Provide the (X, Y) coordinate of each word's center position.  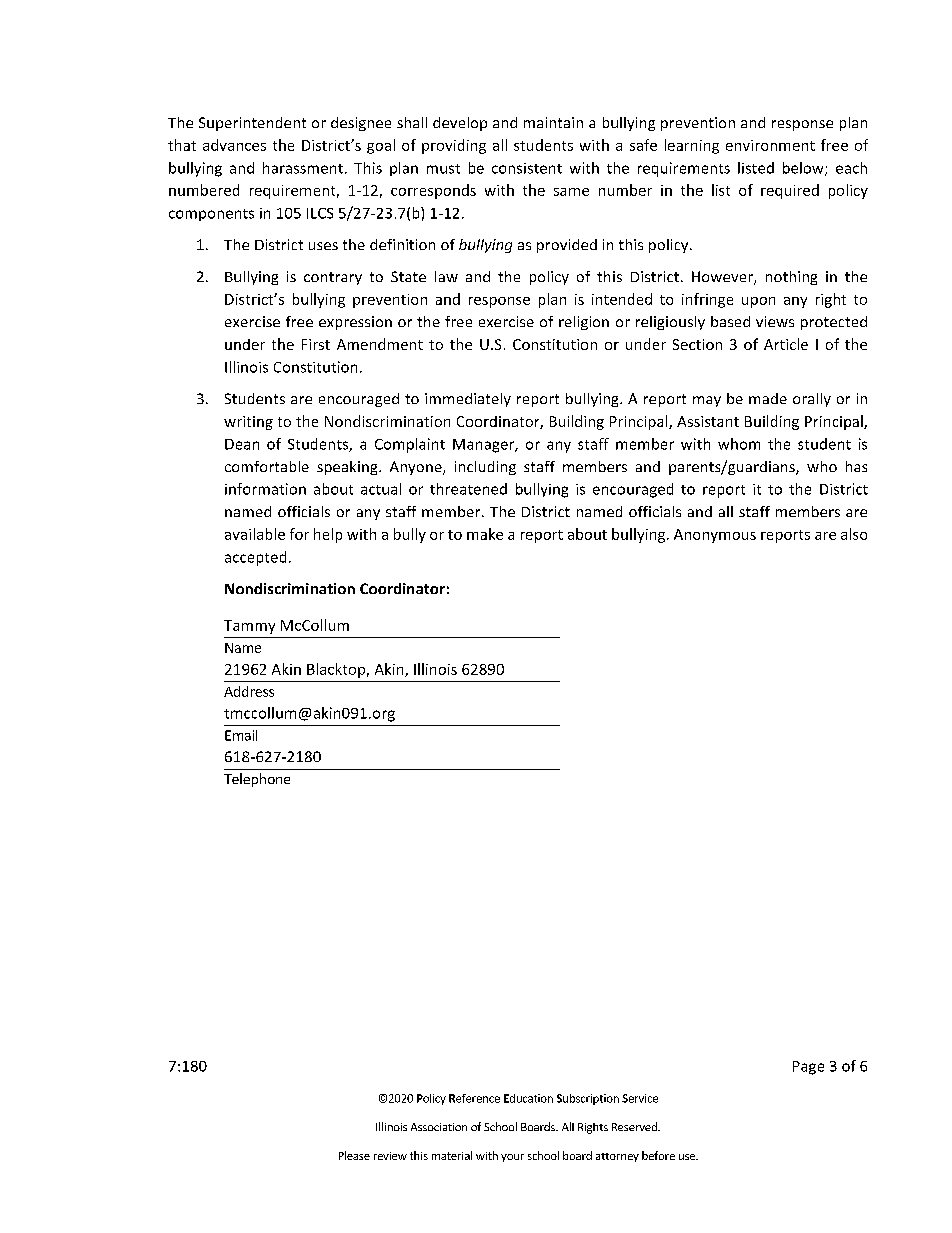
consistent (527, 168)
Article (786, 344)
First (316, 344)
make (485, 534)
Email (241, 735)
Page (808, 1068)
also (854, 534)
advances (234, 145)
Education (528, 1098)
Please (354, 1155)
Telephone (257, 780)
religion (584, 323)
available (255, 534)
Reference (474, 1098)
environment (770, 145)
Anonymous (715, 536)
